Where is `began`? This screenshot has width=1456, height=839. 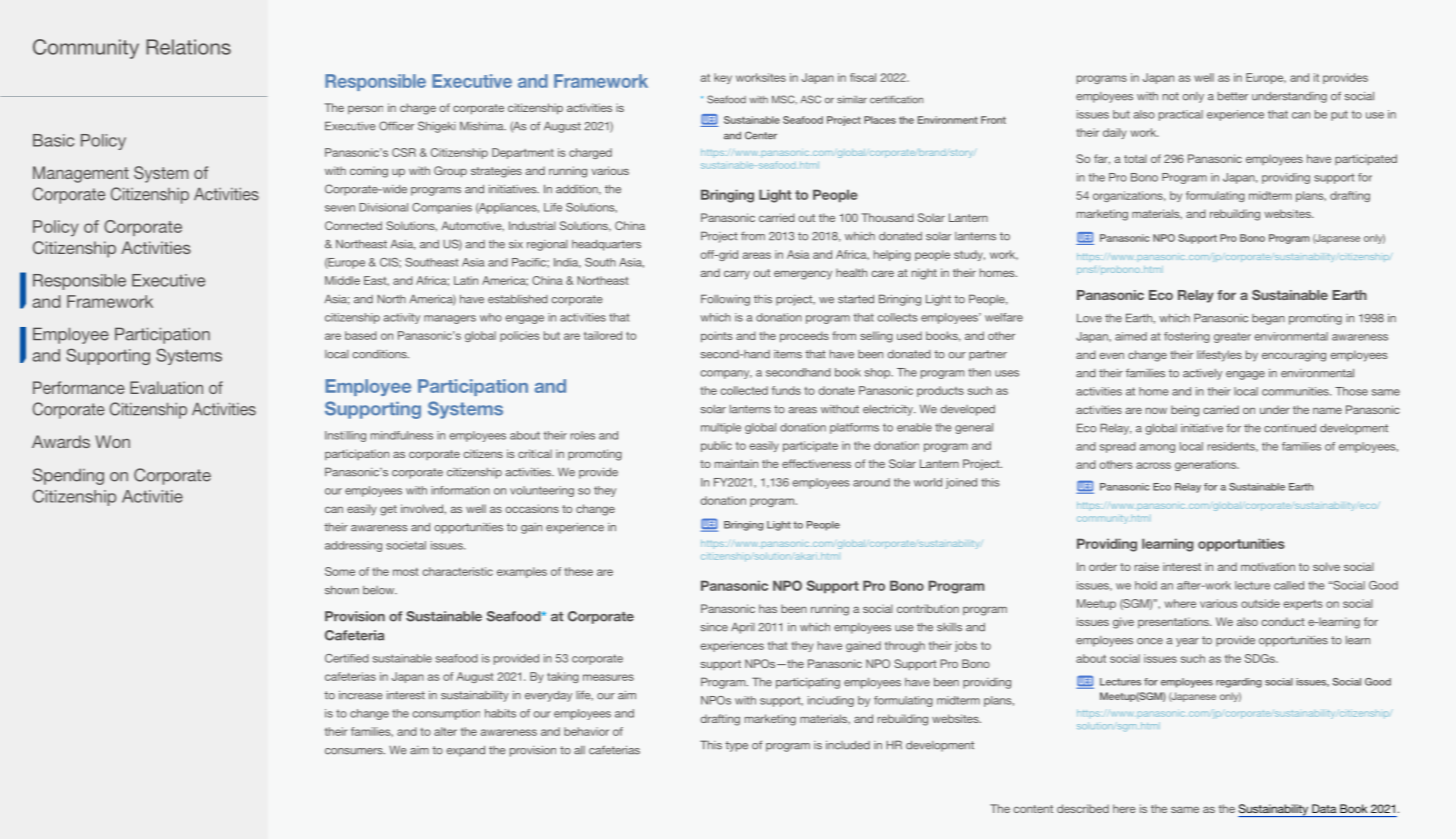 began is located at coordinates (1268, 319).
